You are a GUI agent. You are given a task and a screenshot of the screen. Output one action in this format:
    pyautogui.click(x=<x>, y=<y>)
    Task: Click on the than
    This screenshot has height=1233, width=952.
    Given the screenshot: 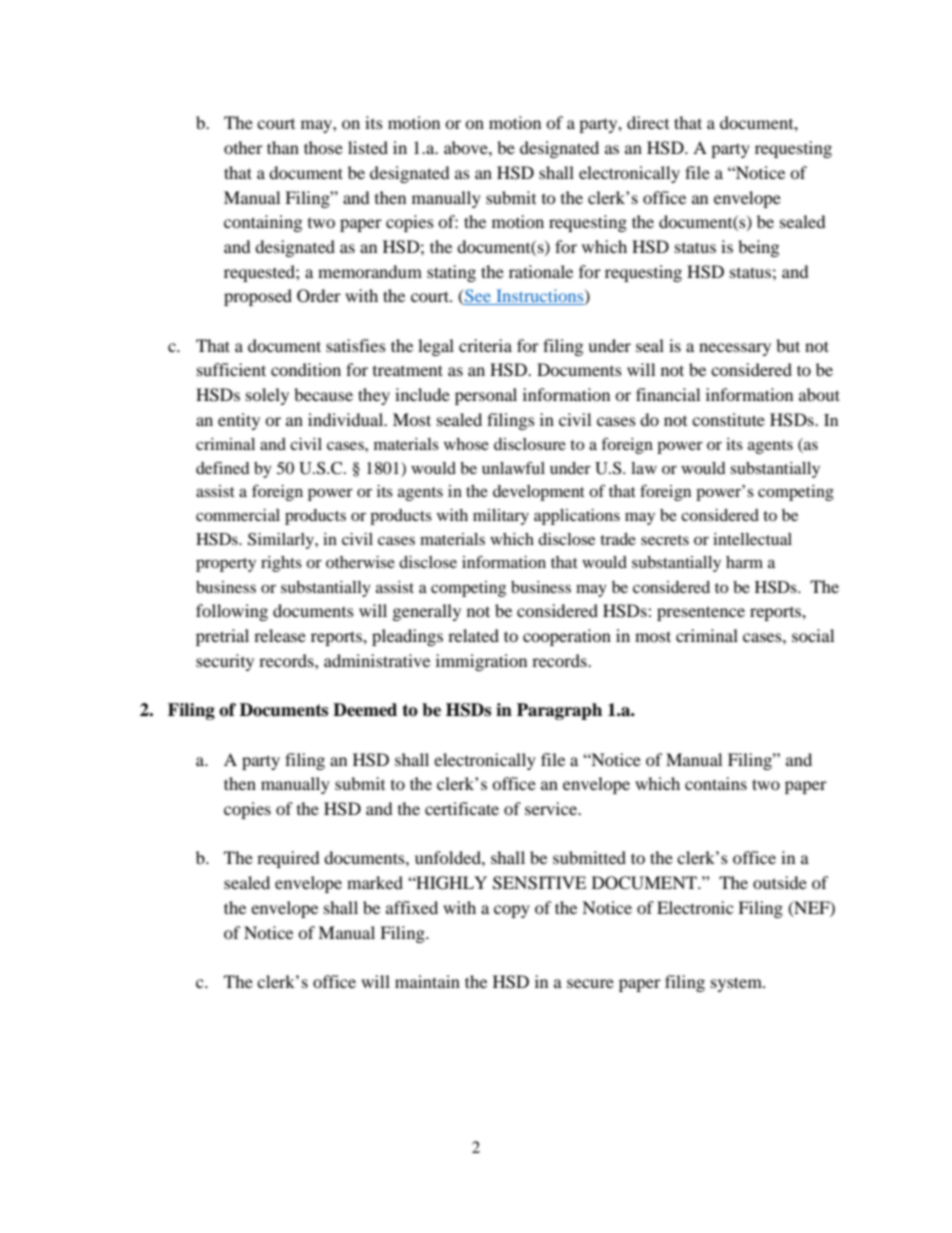 What is the action you would take?
    pyautogui.click(x=283, y=147)
